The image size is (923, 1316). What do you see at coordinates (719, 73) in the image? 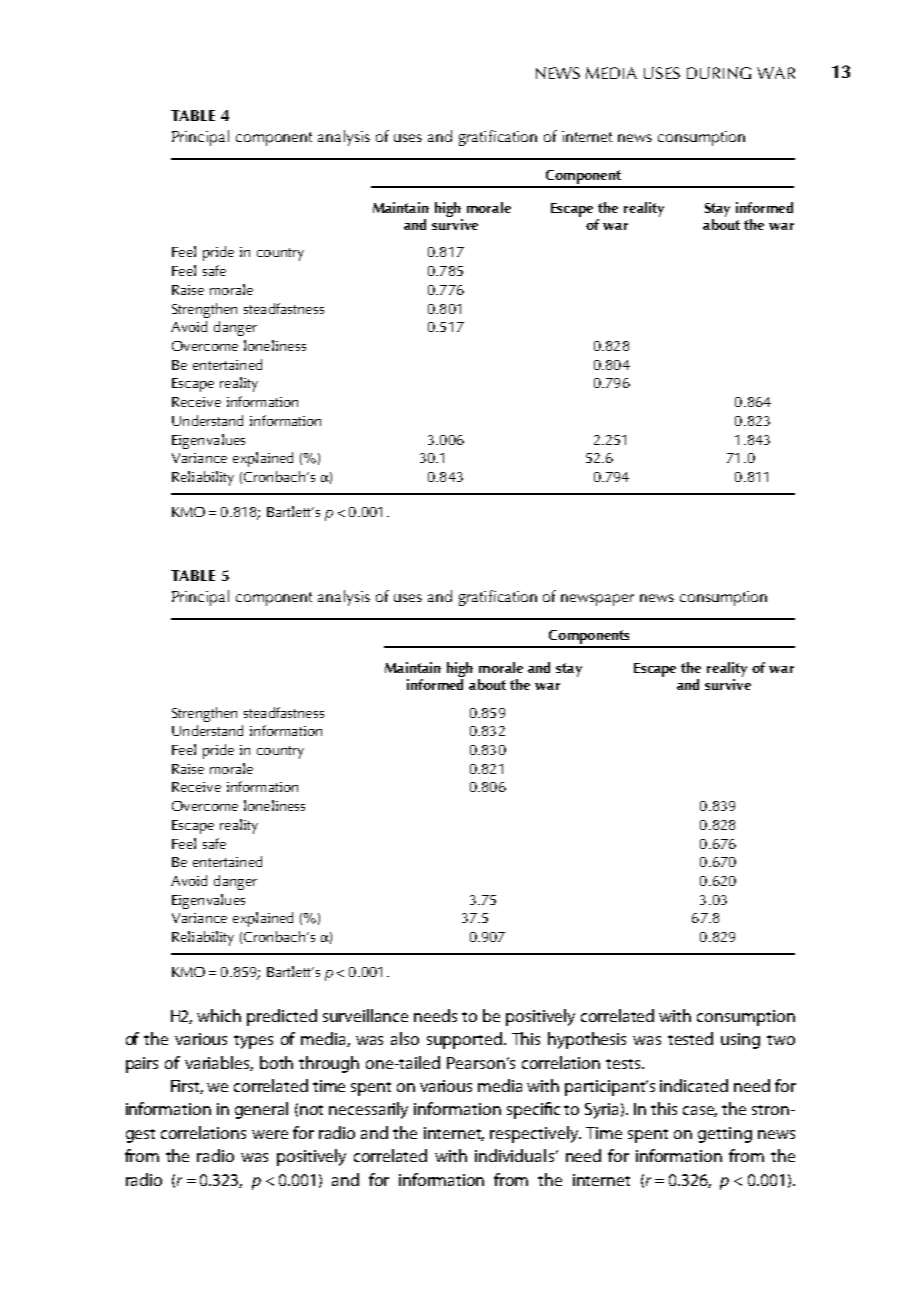
I see `DURING` at bounding box center [719, 73].
